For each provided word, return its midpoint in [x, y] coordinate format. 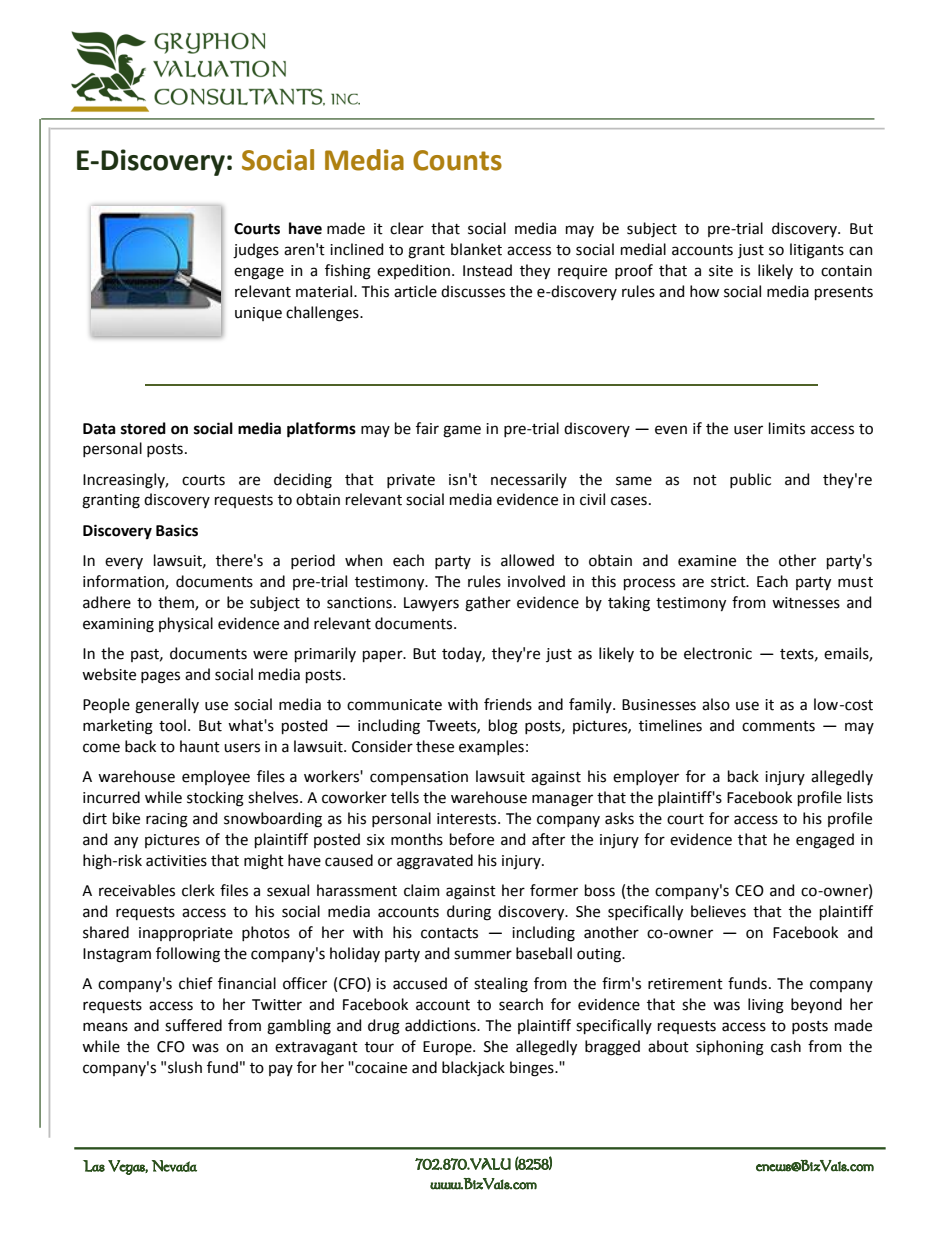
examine [707, 561]
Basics [177, 530]
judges [256, 251]
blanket [476, 249]
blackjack [473, 1069]
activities [176, 861]
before [472, 839]
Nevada [174, 1166]
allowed [527, 560]
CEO [749, 891]
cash [786, 1046]
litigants [817, 251]
